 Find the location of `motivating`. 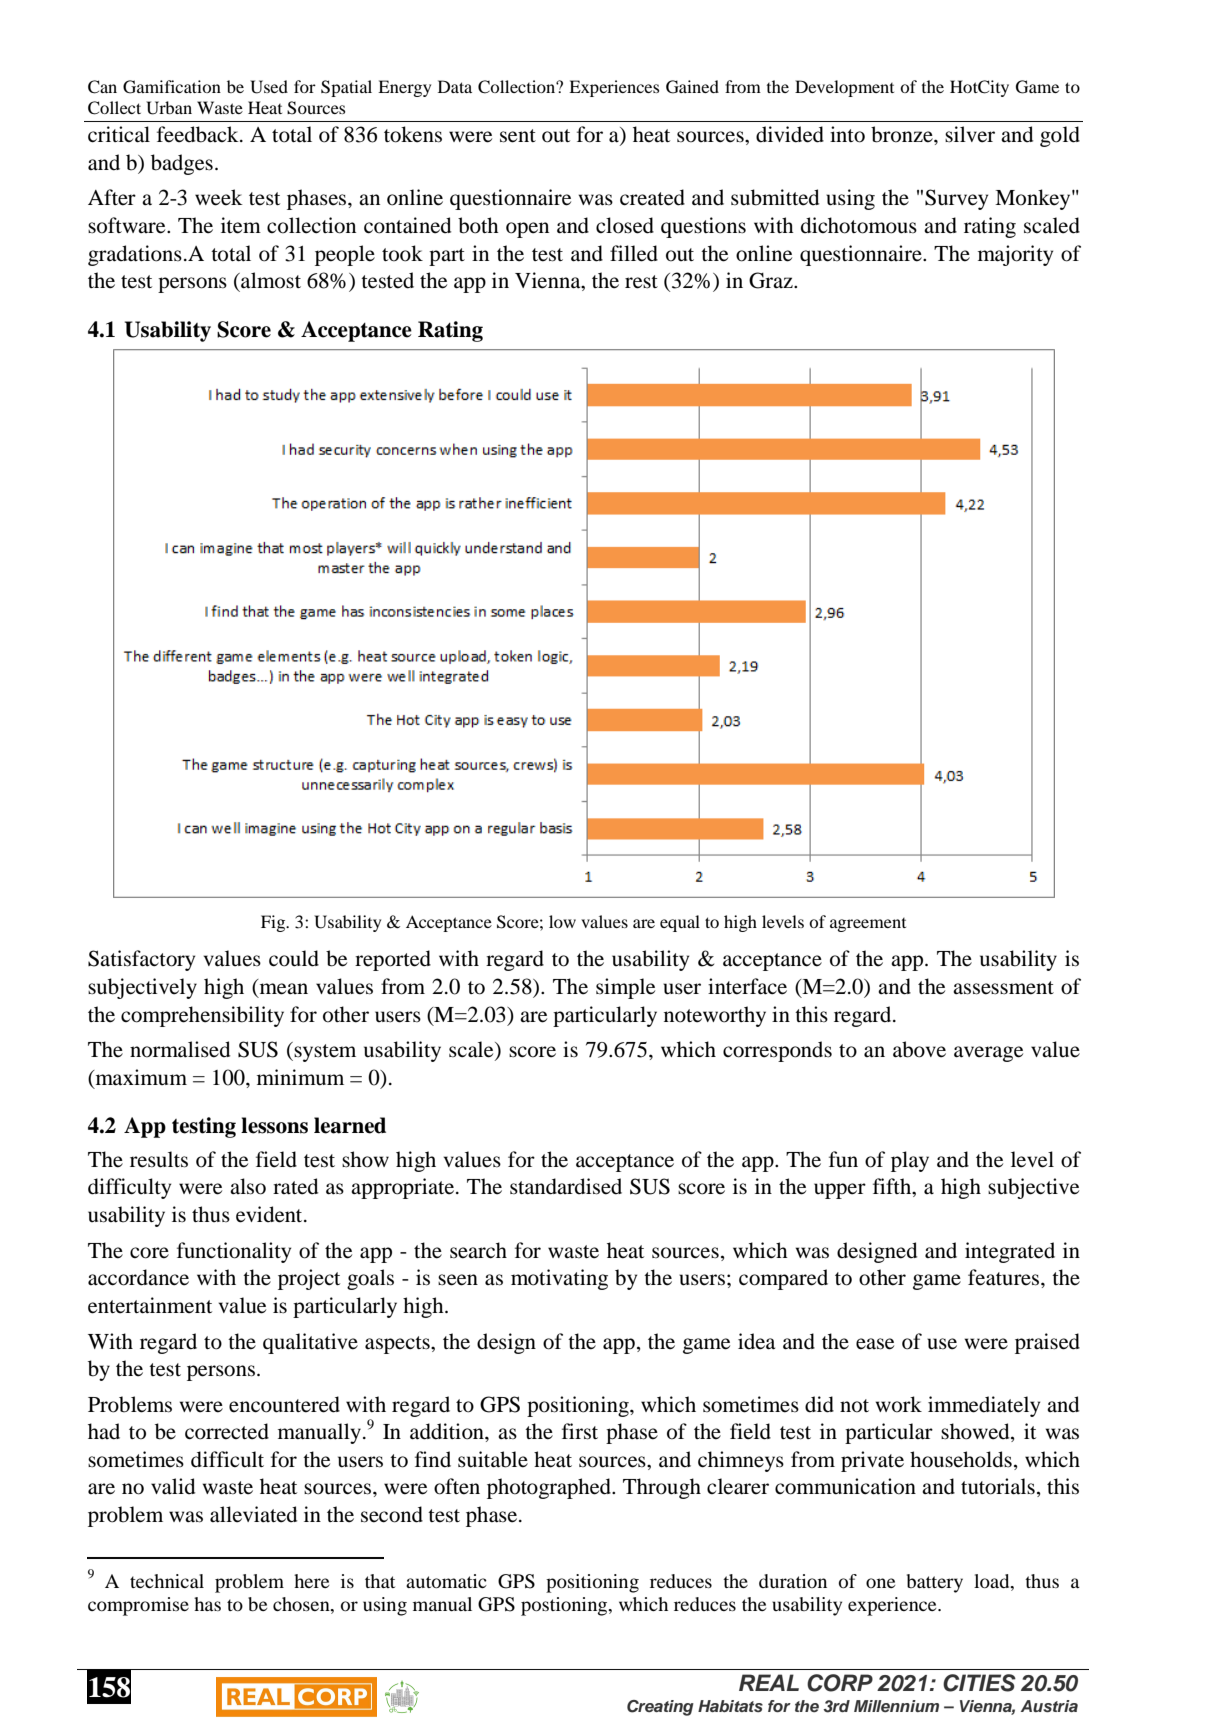

motivating is located at coordinates (559, 1279).
